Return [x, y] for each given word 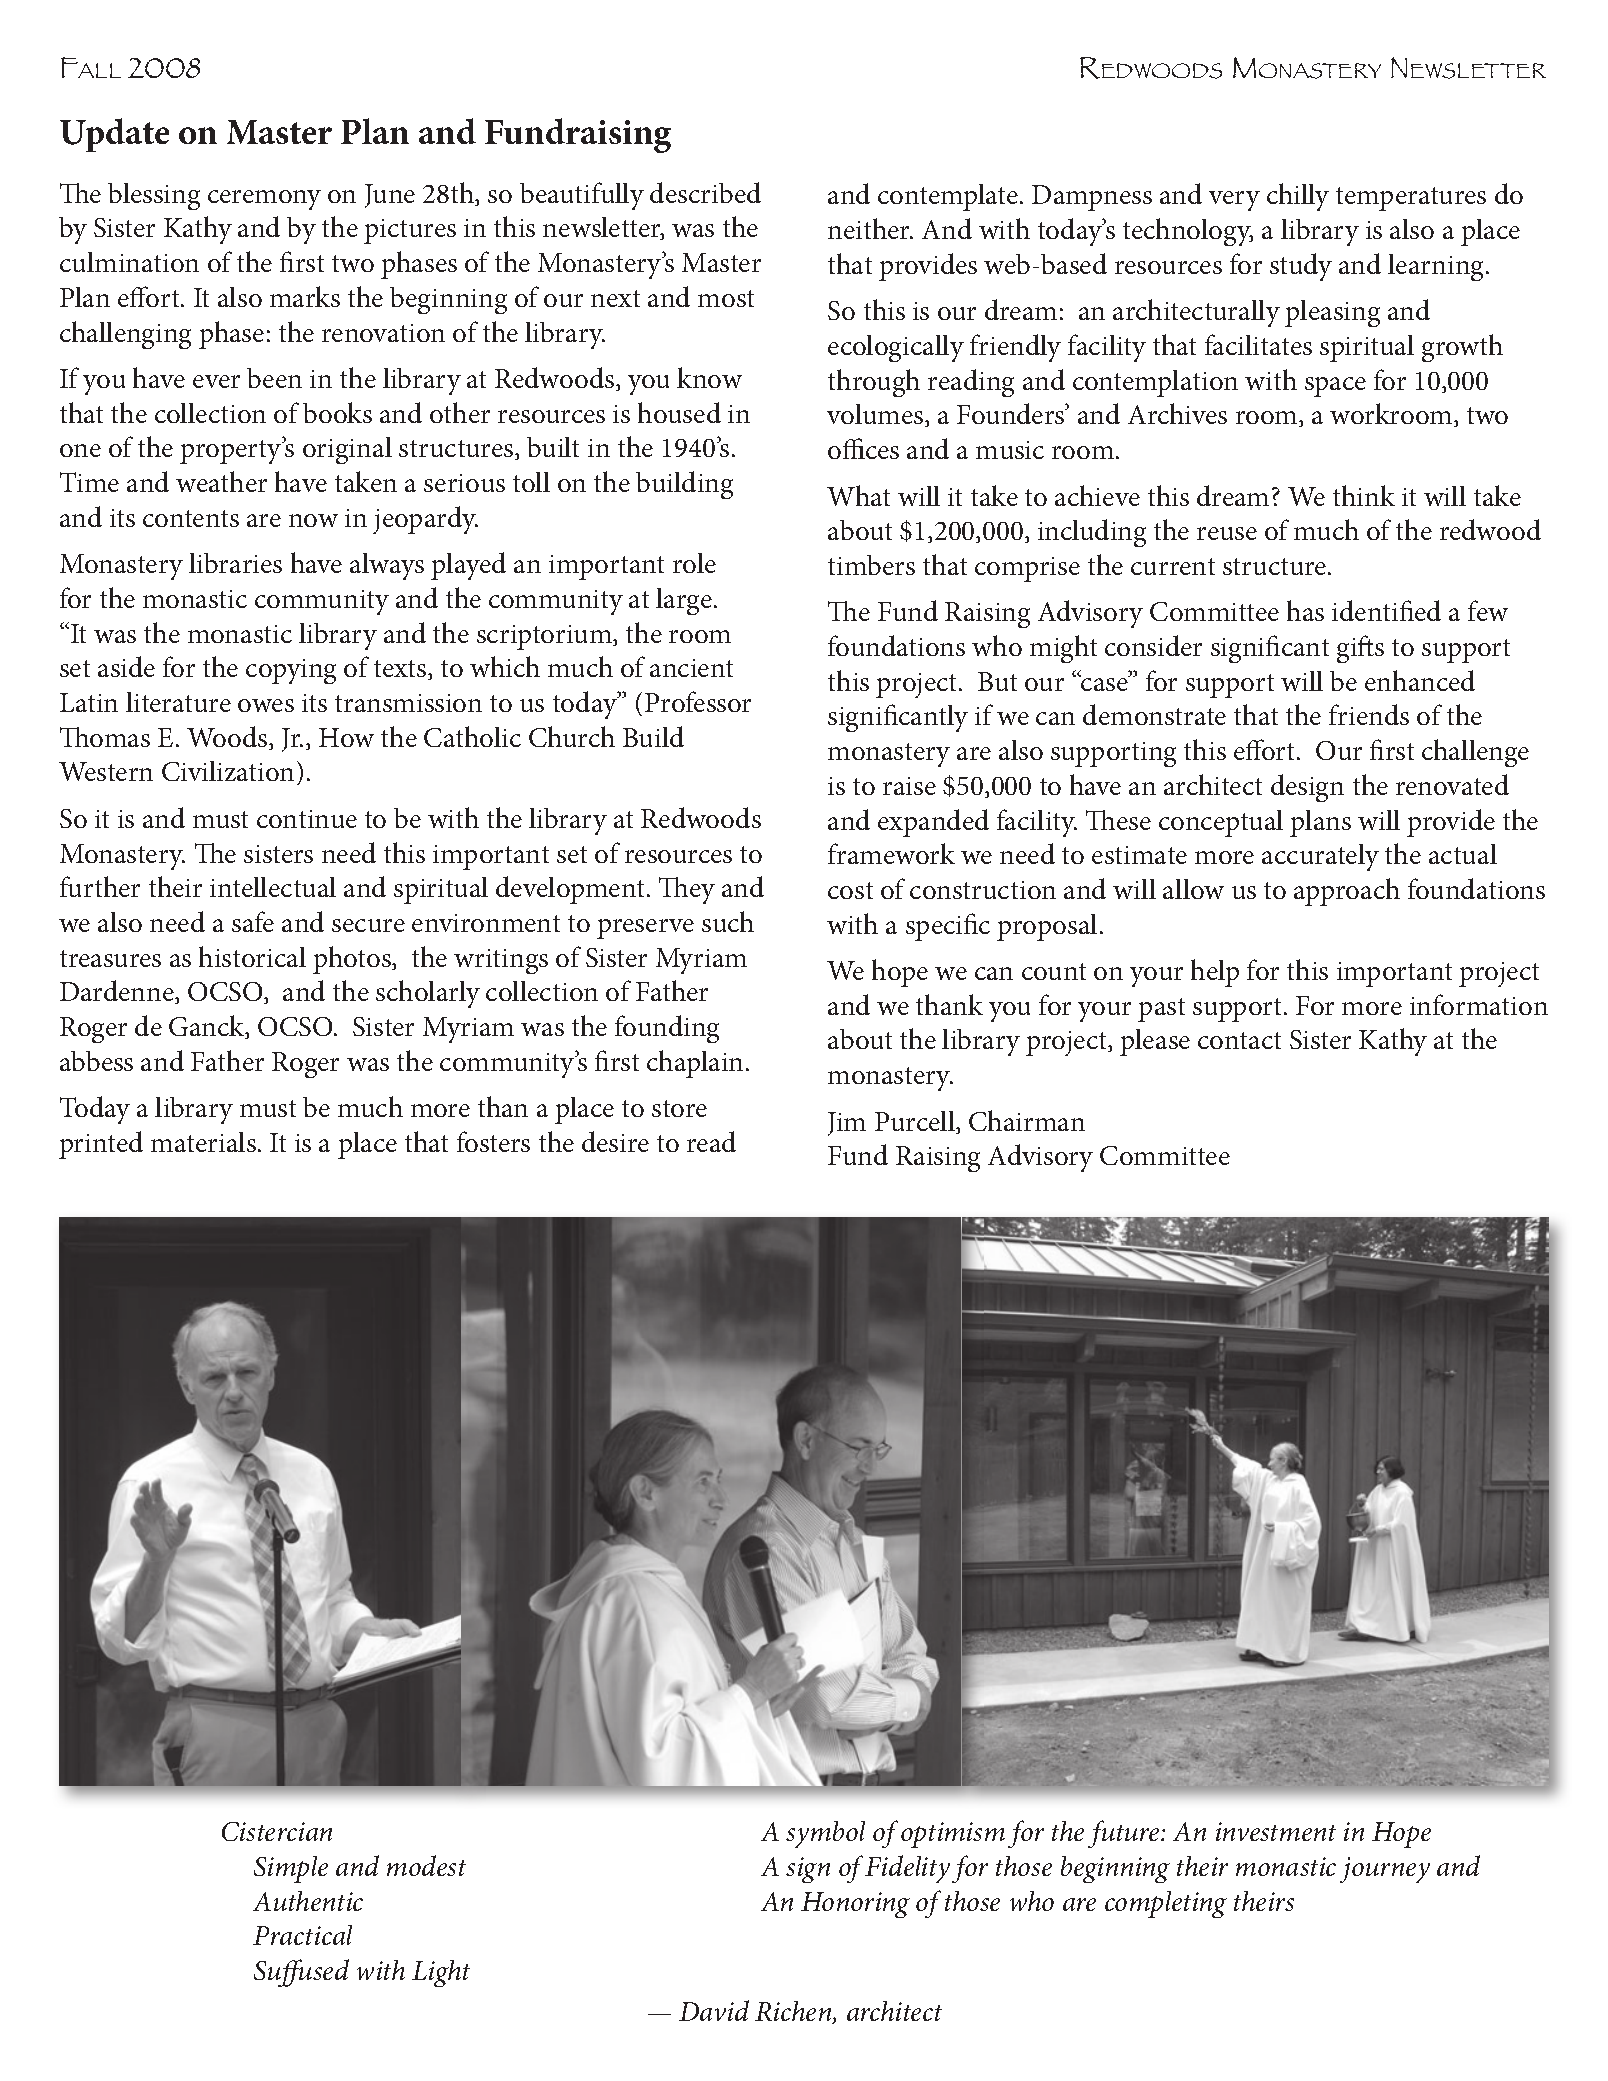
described [705, 192]
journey [1385, 1870]
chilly [1298, 197]
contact [1239, 1040]
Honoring [855, 1905]
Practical [302, 1935]
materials [203, 1142]
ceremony [264, 200]
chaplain [695, 1064]
